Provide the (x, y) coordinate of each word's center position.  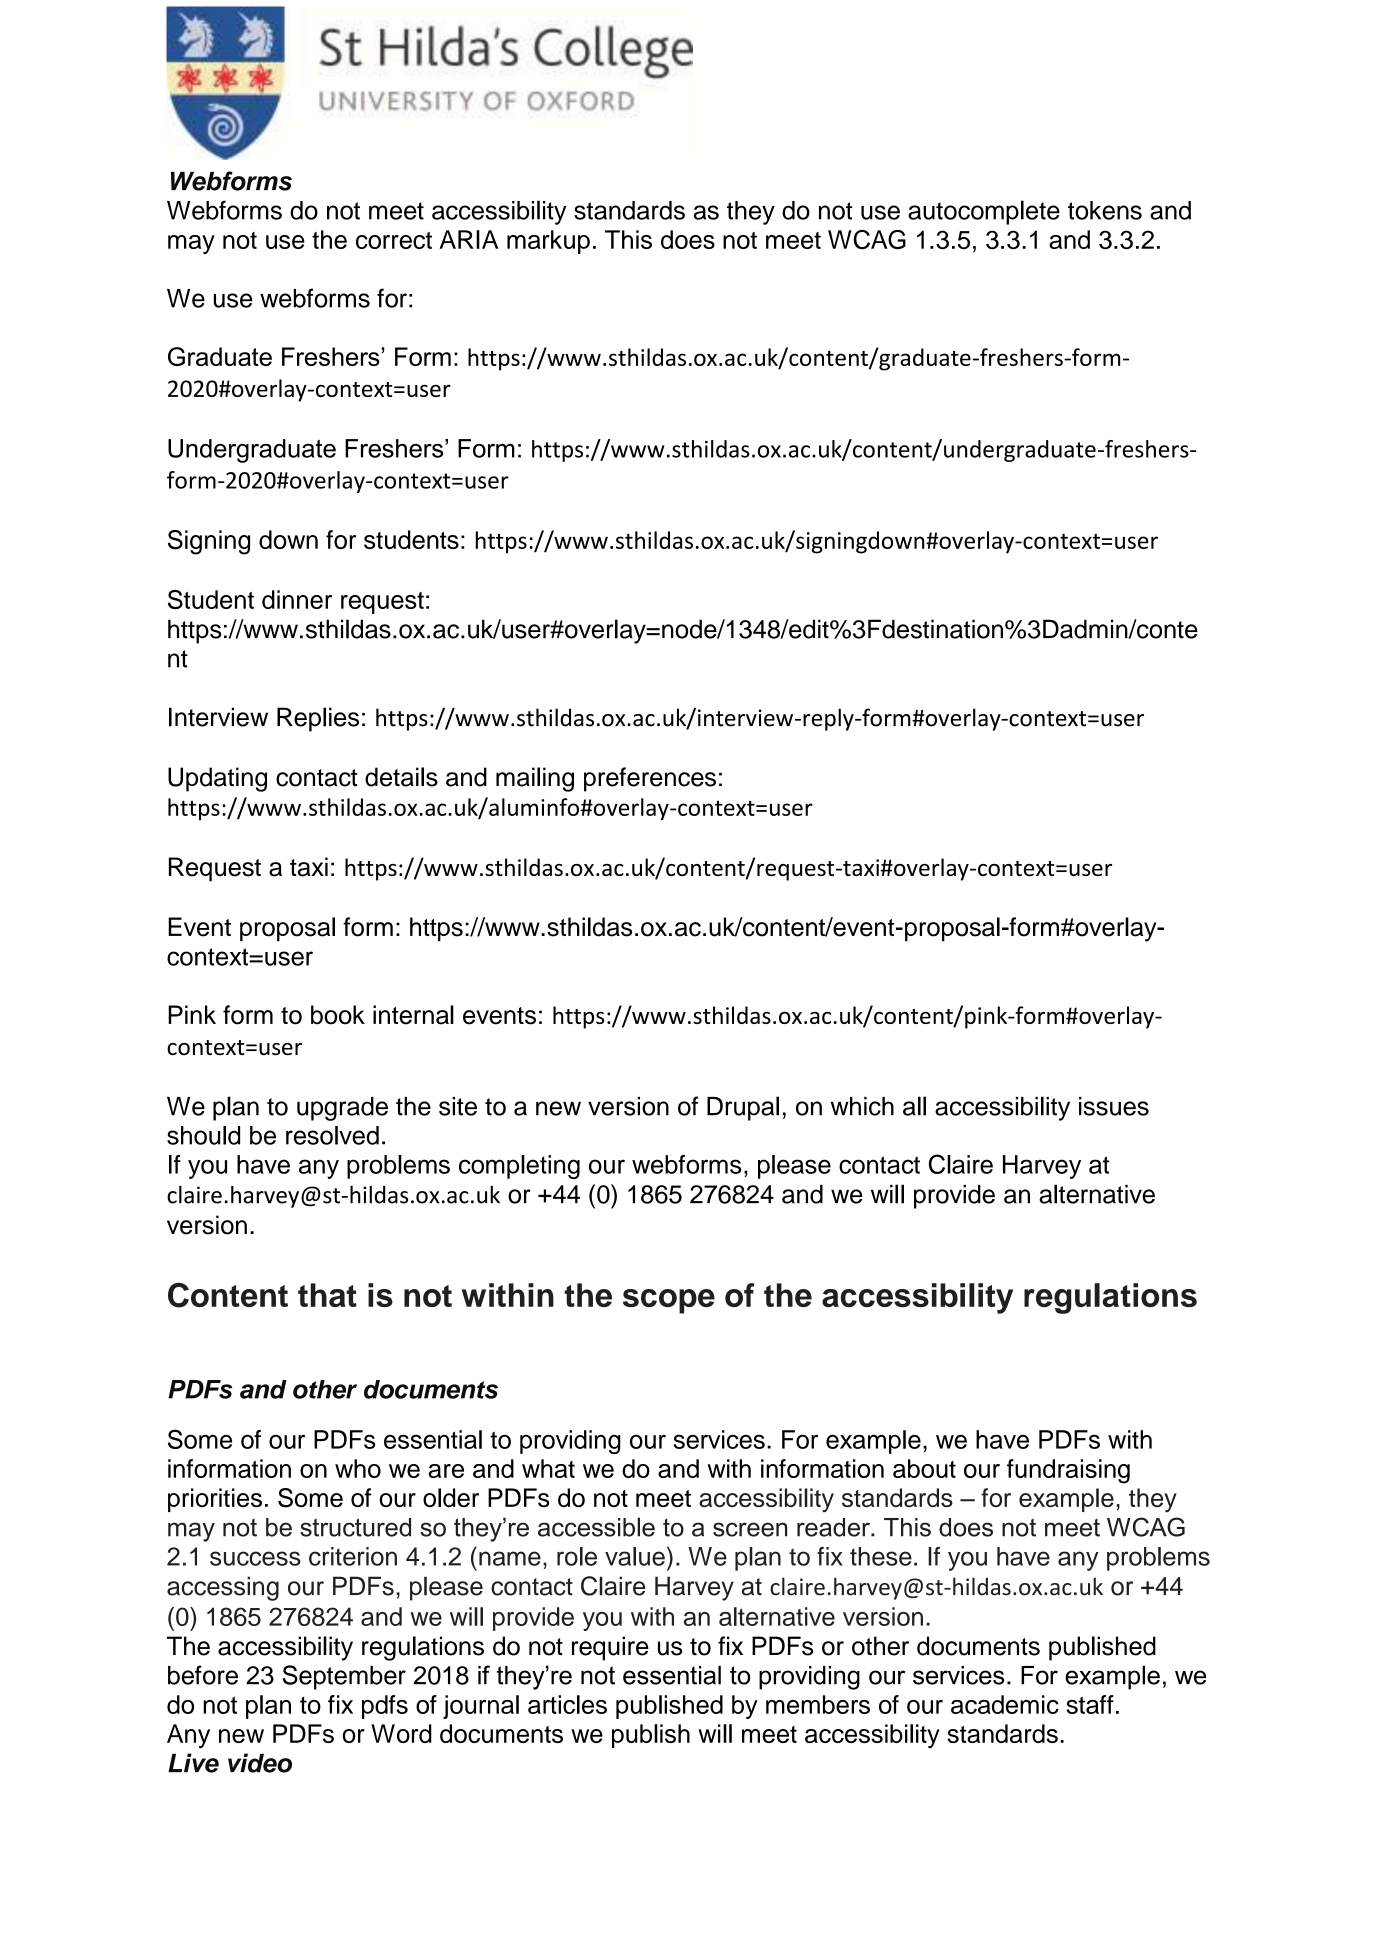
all (914, 1106)
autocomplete (984, 212)
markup (548, 242)
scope (669, 1301)
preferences (650, 779)
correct (394, 240)
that (327, 1295)
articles (567, 1704)
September (344, 1677)
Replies (318, 719)
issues (1114, 1106)
